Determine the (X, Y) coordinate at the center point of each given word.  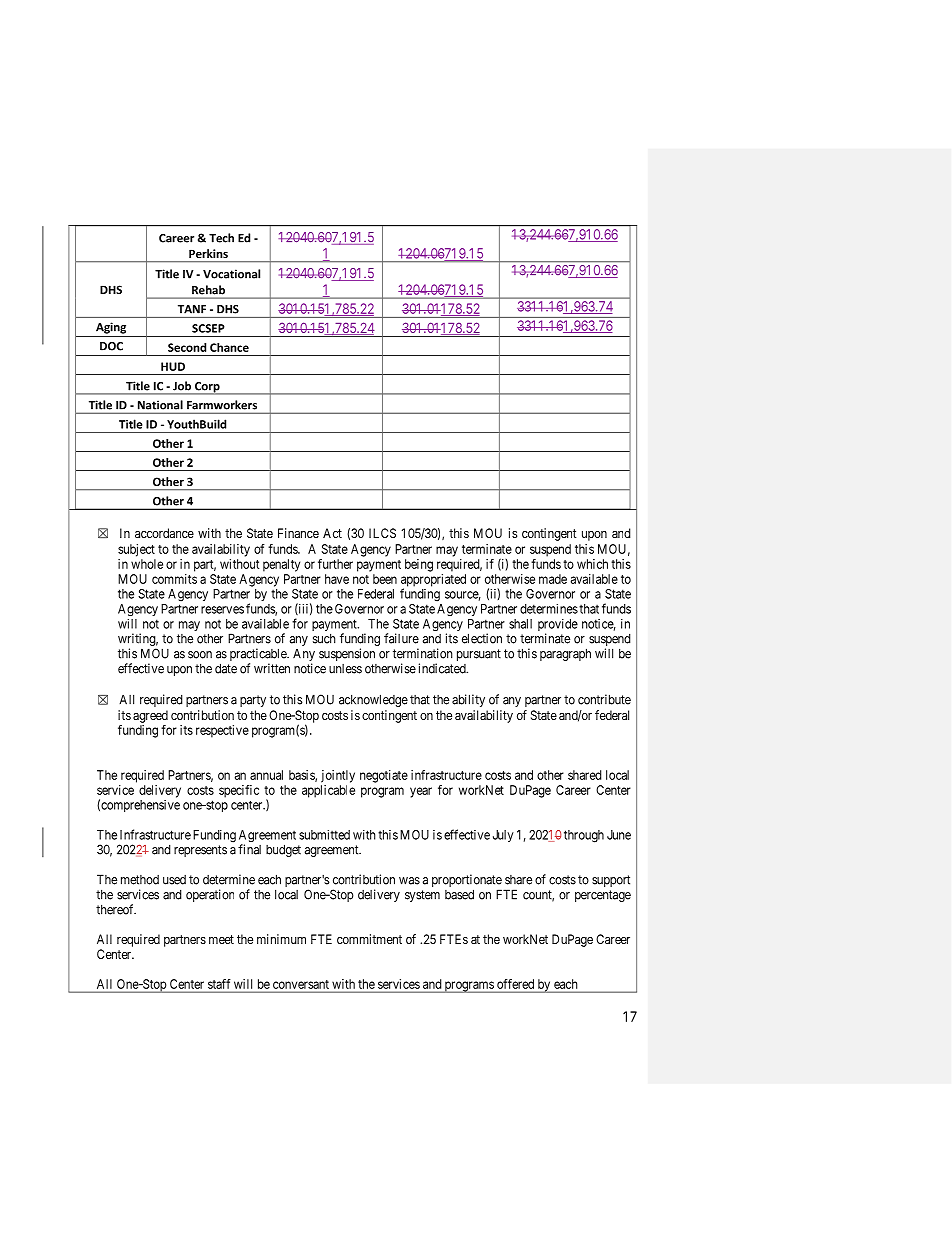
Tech (221, 238)
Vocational (231, 274)
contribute (604, 699)
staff (219, 984)
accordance (164, 533)
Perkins (208, 253)
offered (515, 984)
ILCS (382, 533)
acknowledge (373, 700)
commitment (369, 939)
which (592, 564)
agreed (150, 716)
